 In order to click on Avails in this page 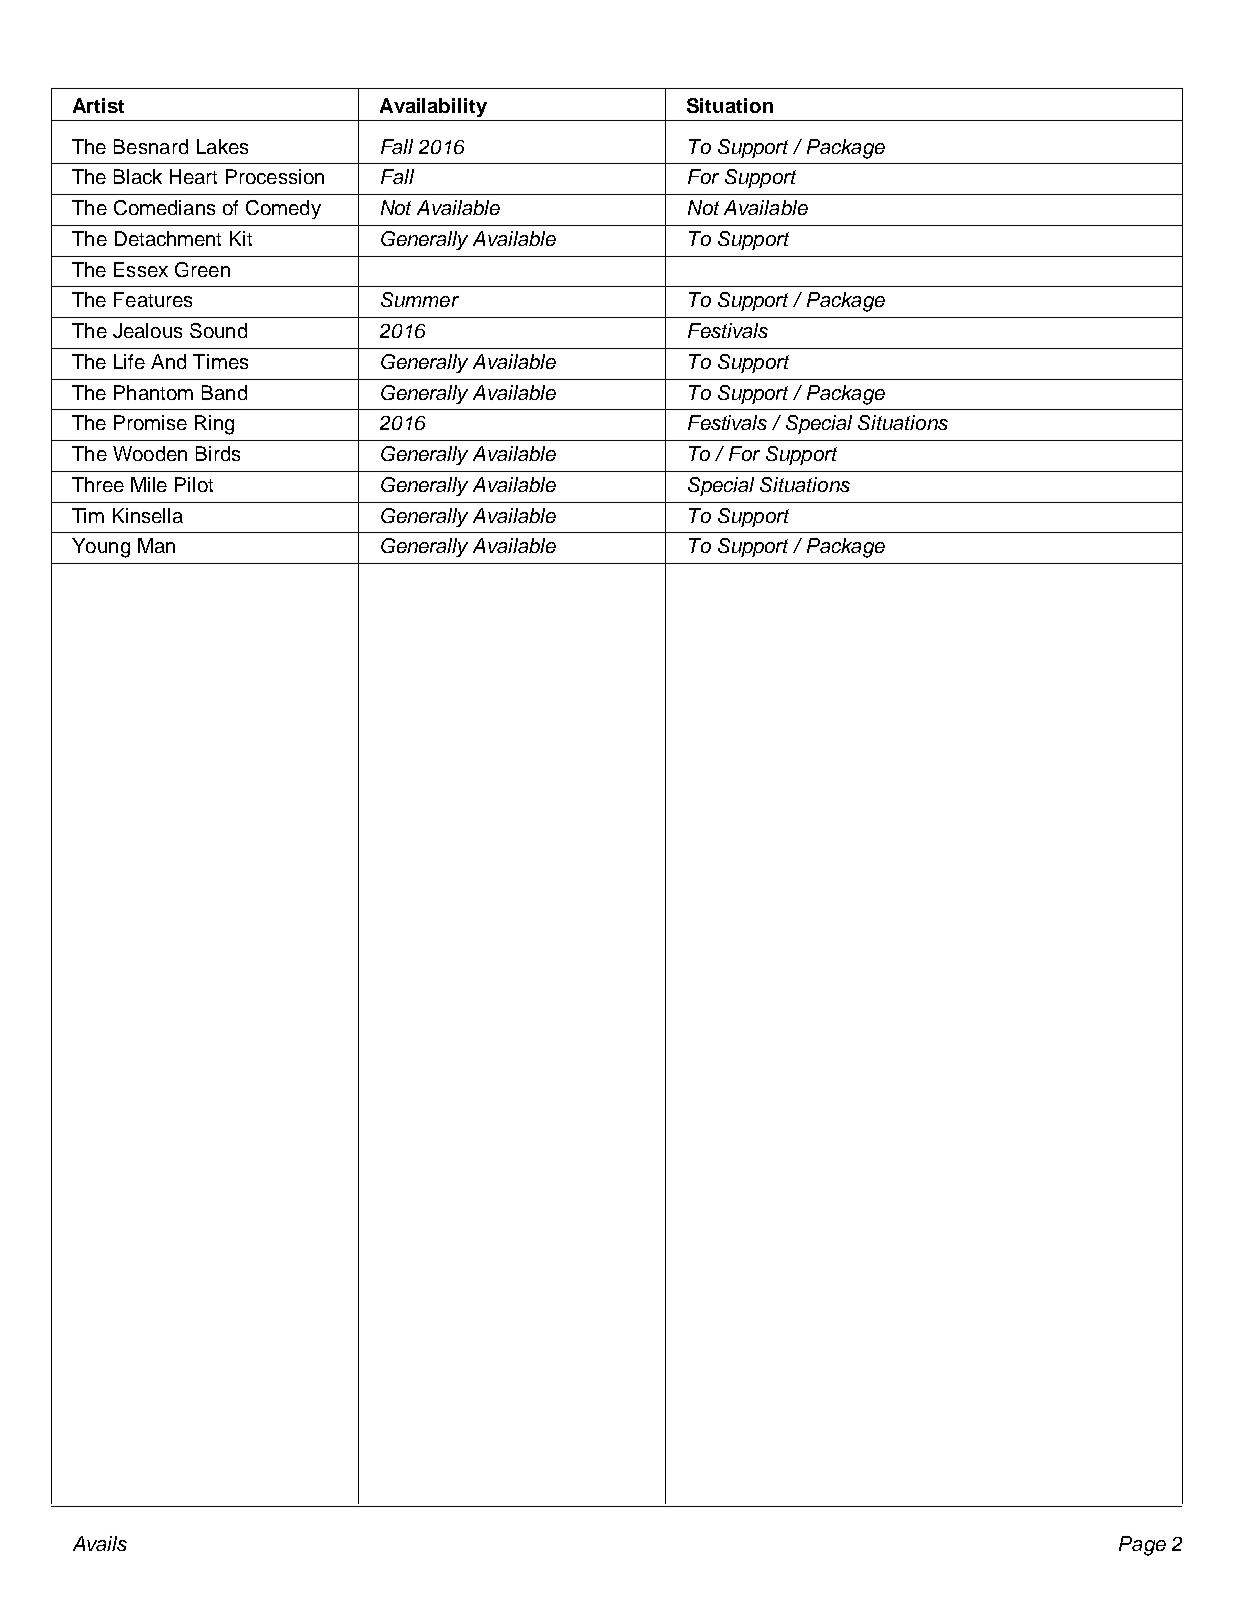, I will do `click(100, 1543)`.
